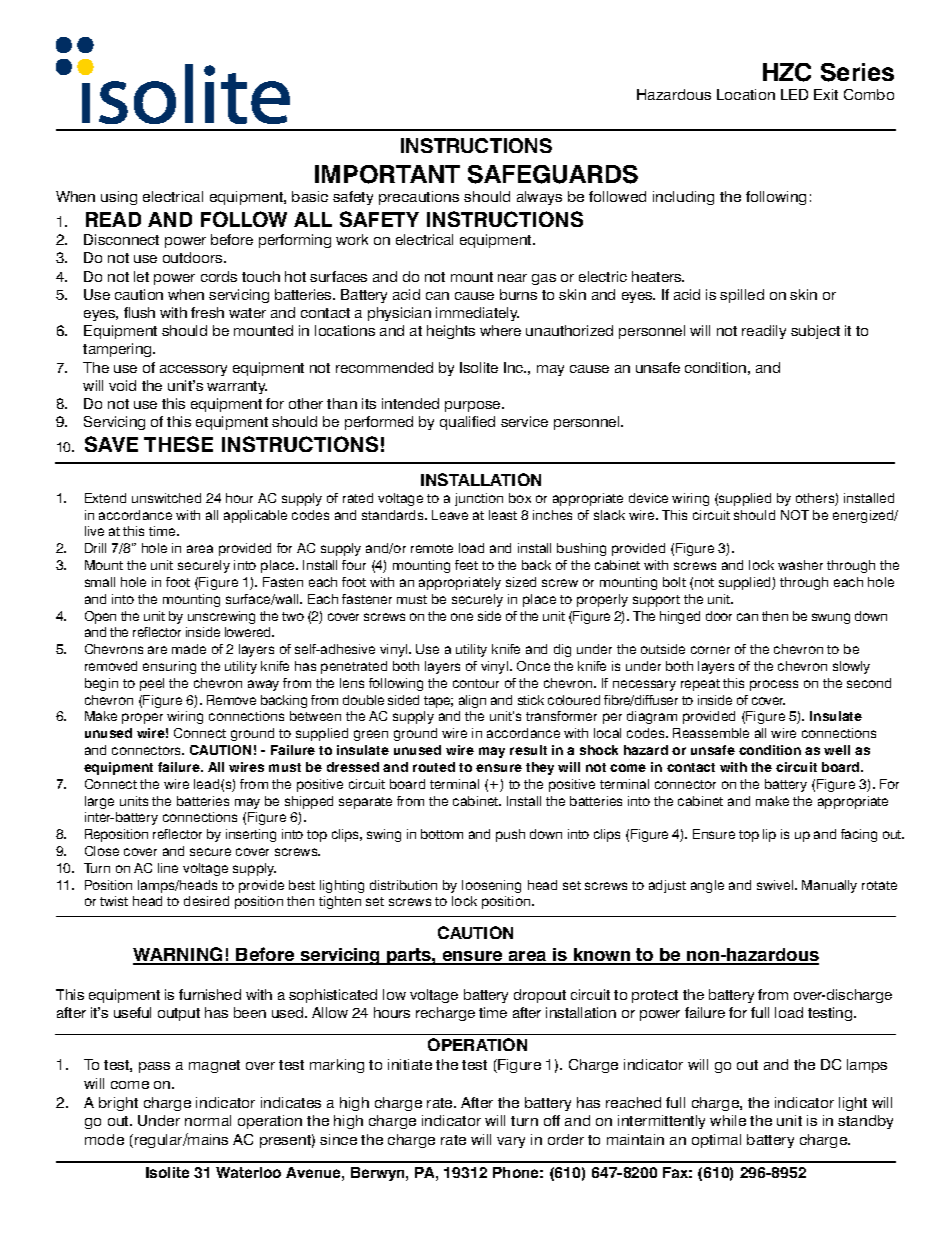 The image size is (952, 1233). What do you see at coordinates (540, 768) in the screenshot?
I see `they` at bounding box center [540, 768].
